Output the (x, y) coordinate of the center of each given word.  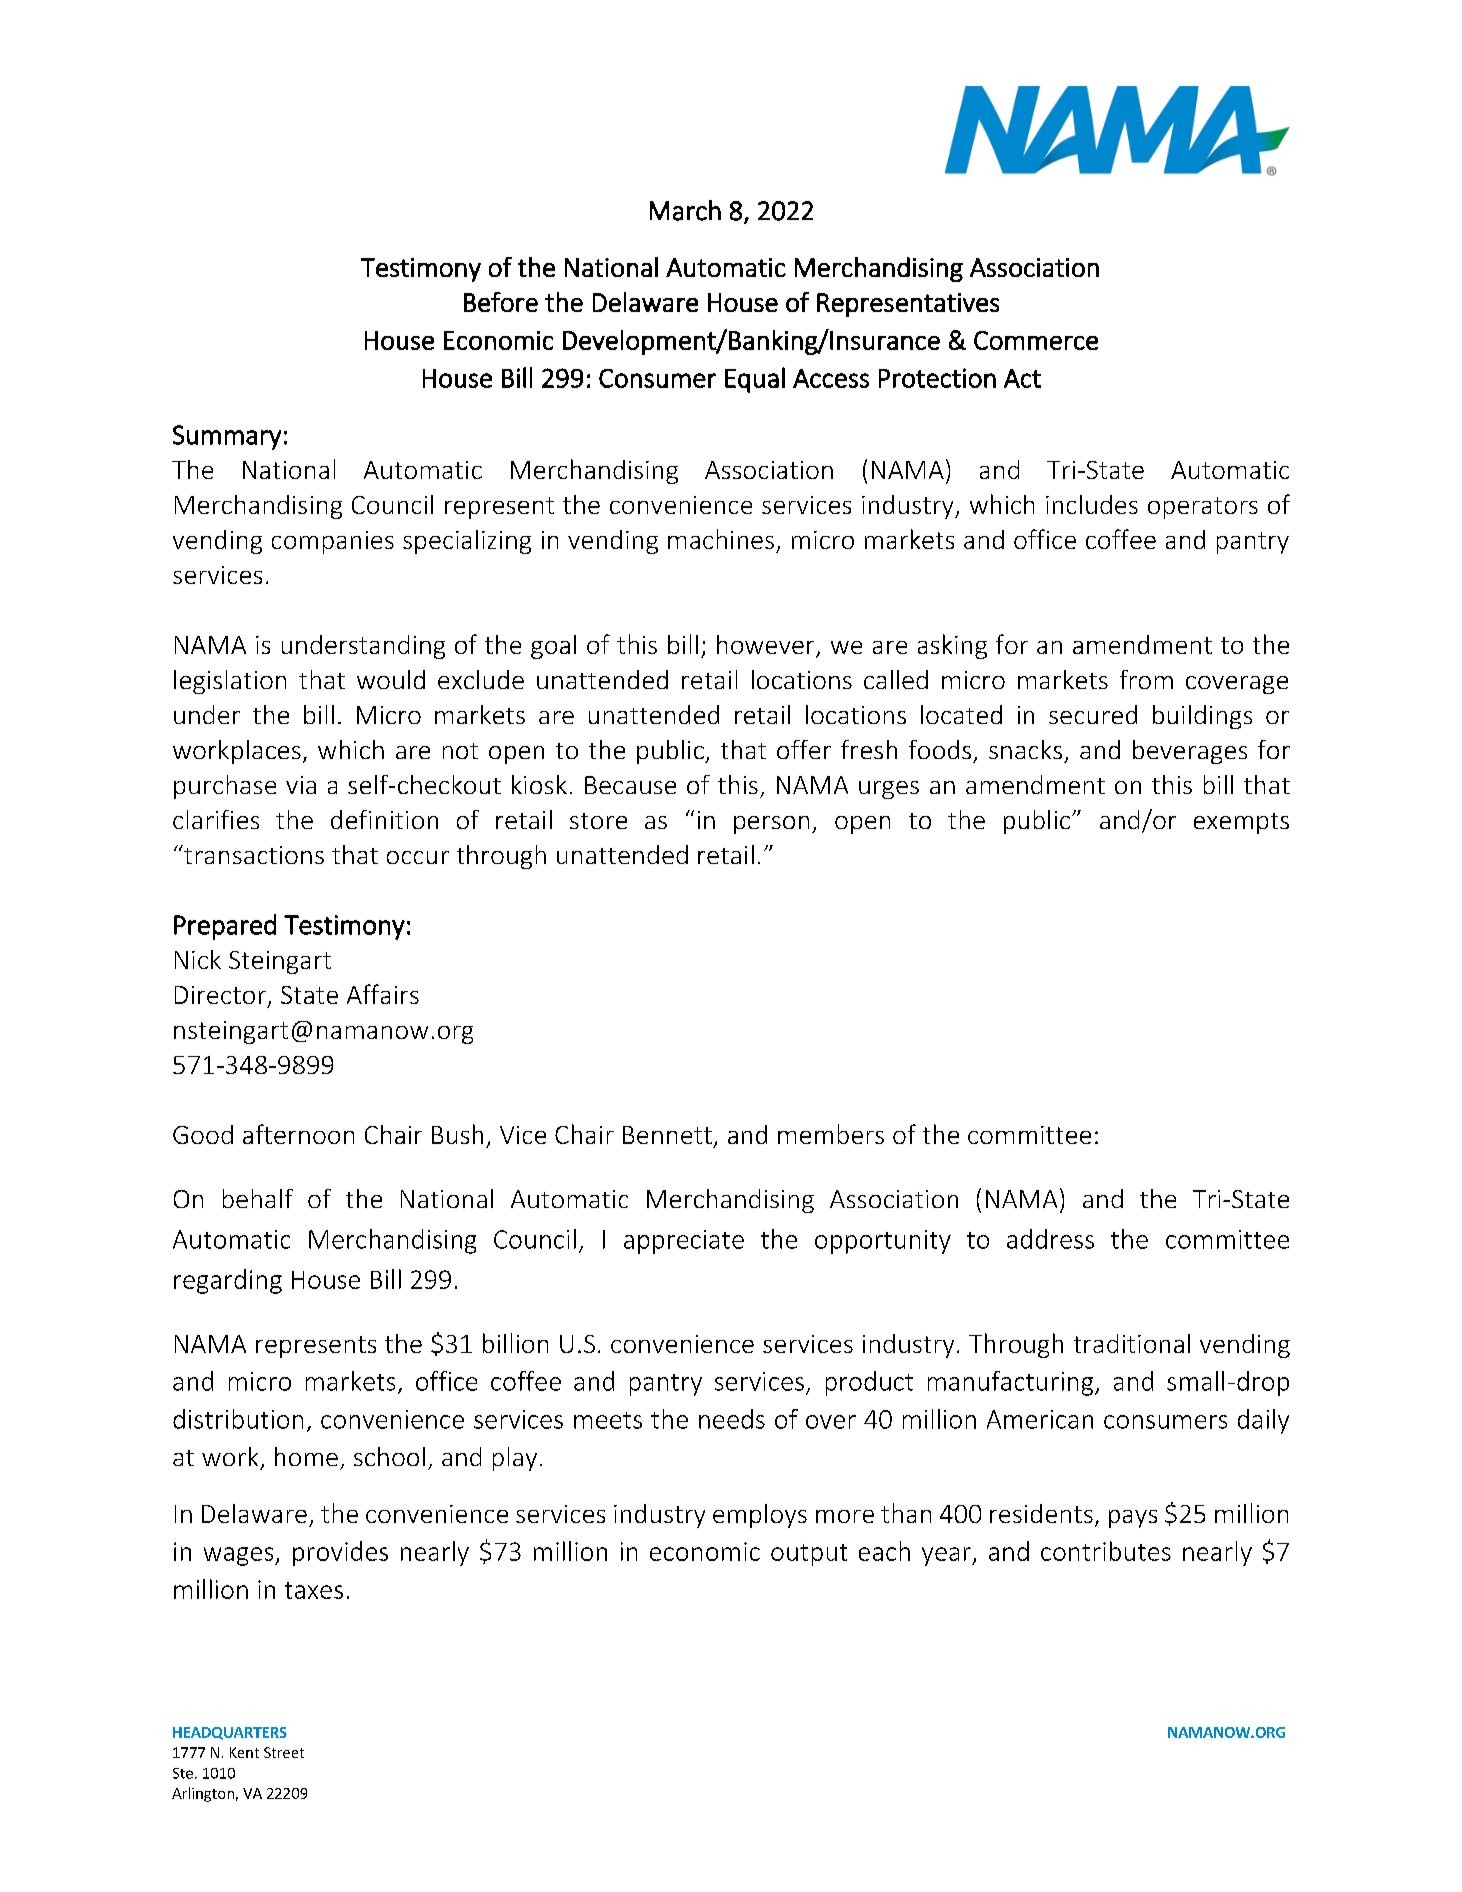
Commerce (1036, 340)
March (685, 210)
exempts (1241, 823)
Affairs (383, 994)
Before (501, 302)
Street (284, 1752)
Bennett (667, 1135)
